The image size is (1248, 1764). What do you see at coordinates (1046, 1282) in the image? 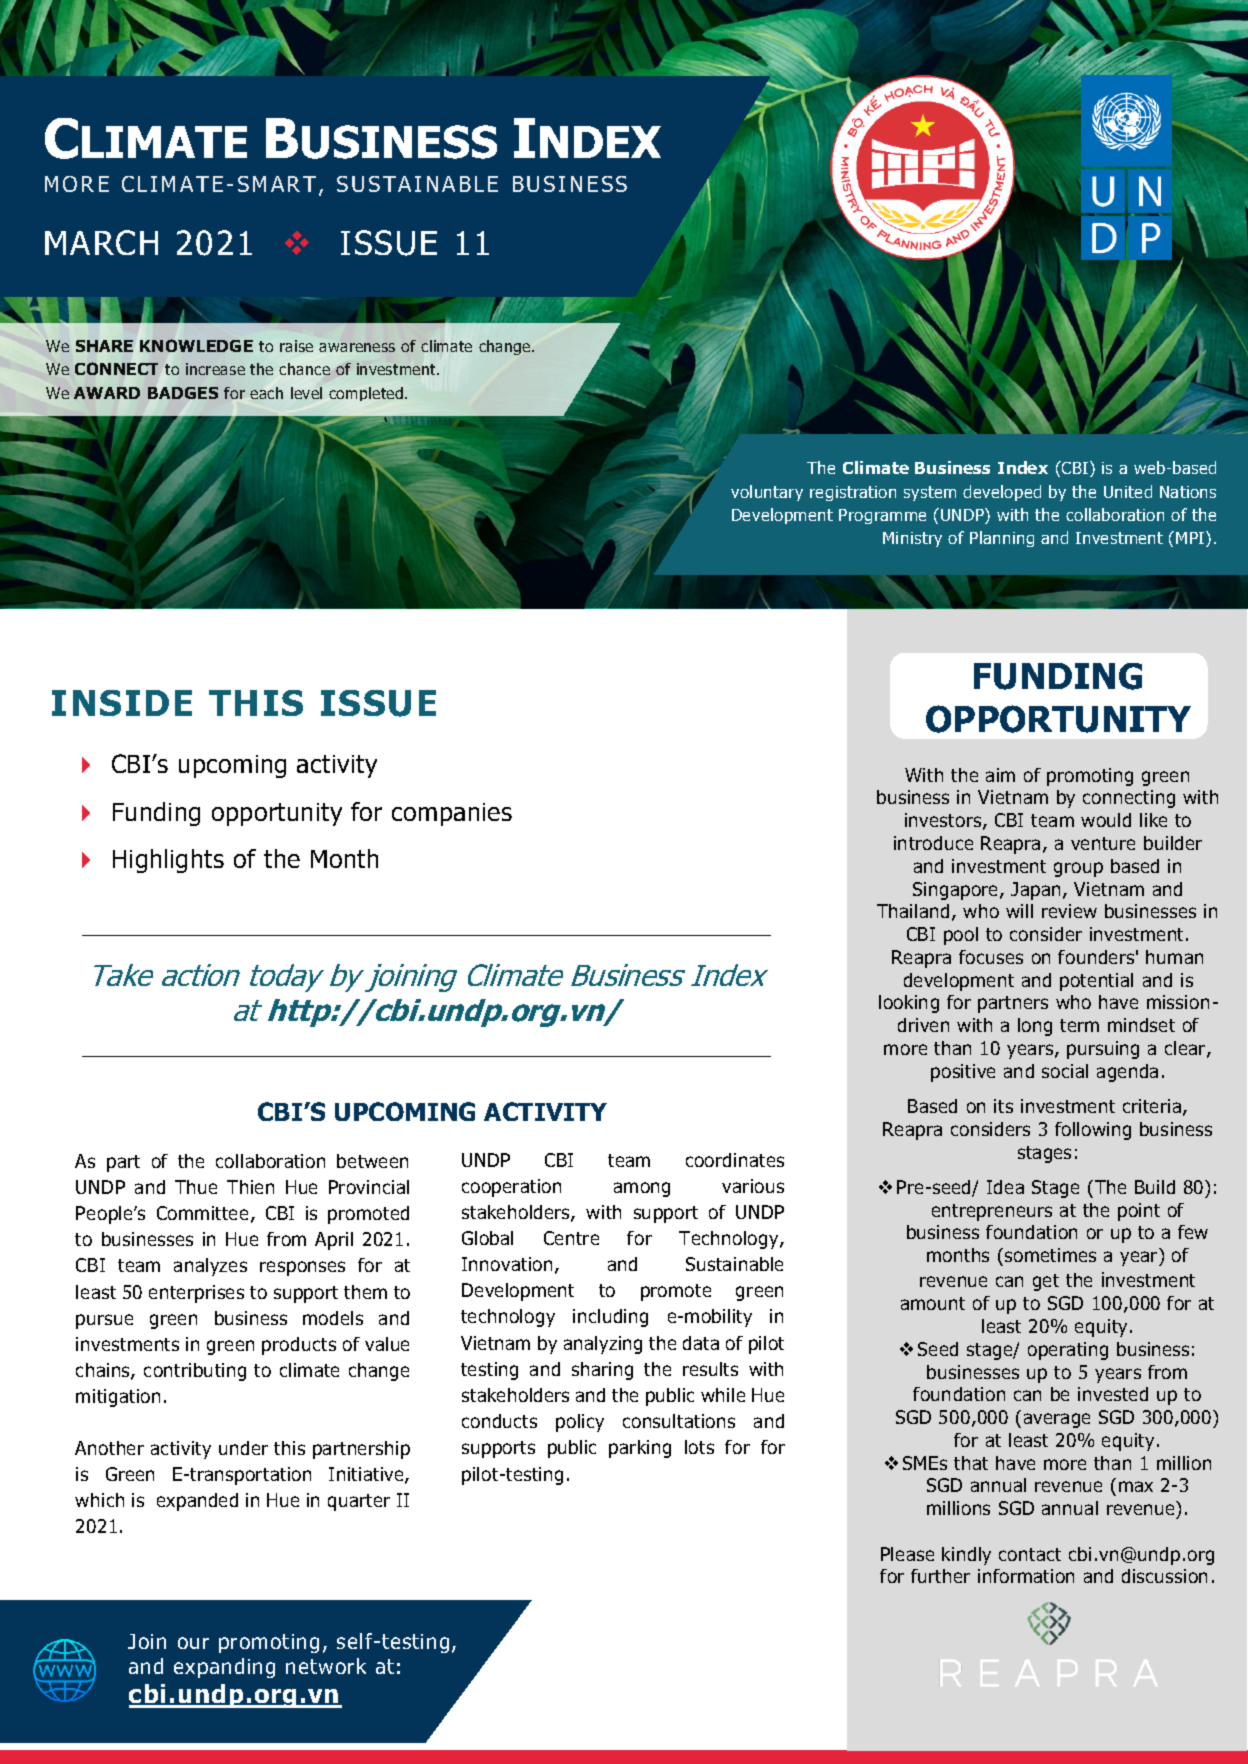
I see `get` at bounding box center [1046, 1282].
